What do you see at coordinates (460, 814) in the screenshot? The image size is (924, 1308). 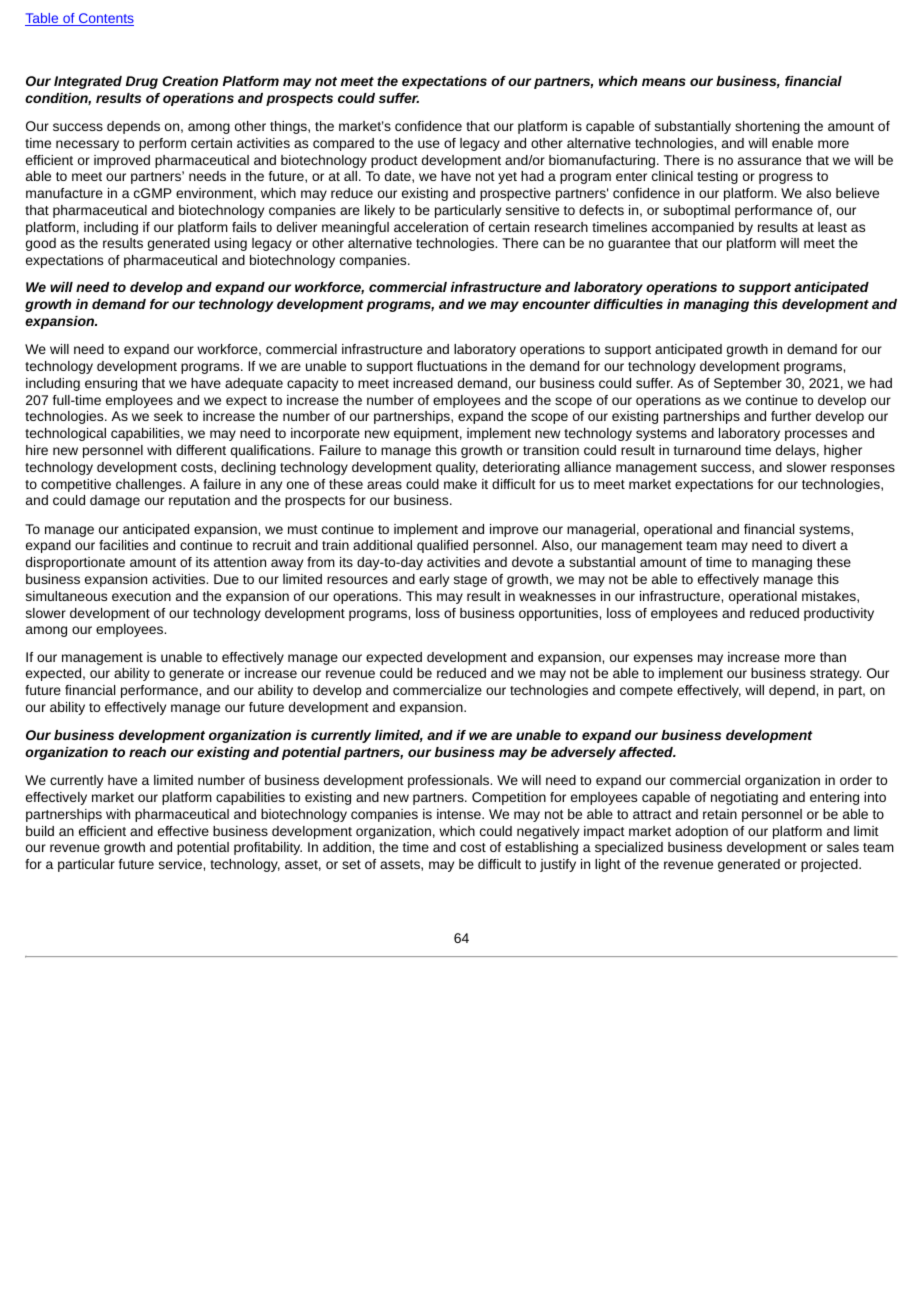 I see `intense` at bounding box center [460, 814].
